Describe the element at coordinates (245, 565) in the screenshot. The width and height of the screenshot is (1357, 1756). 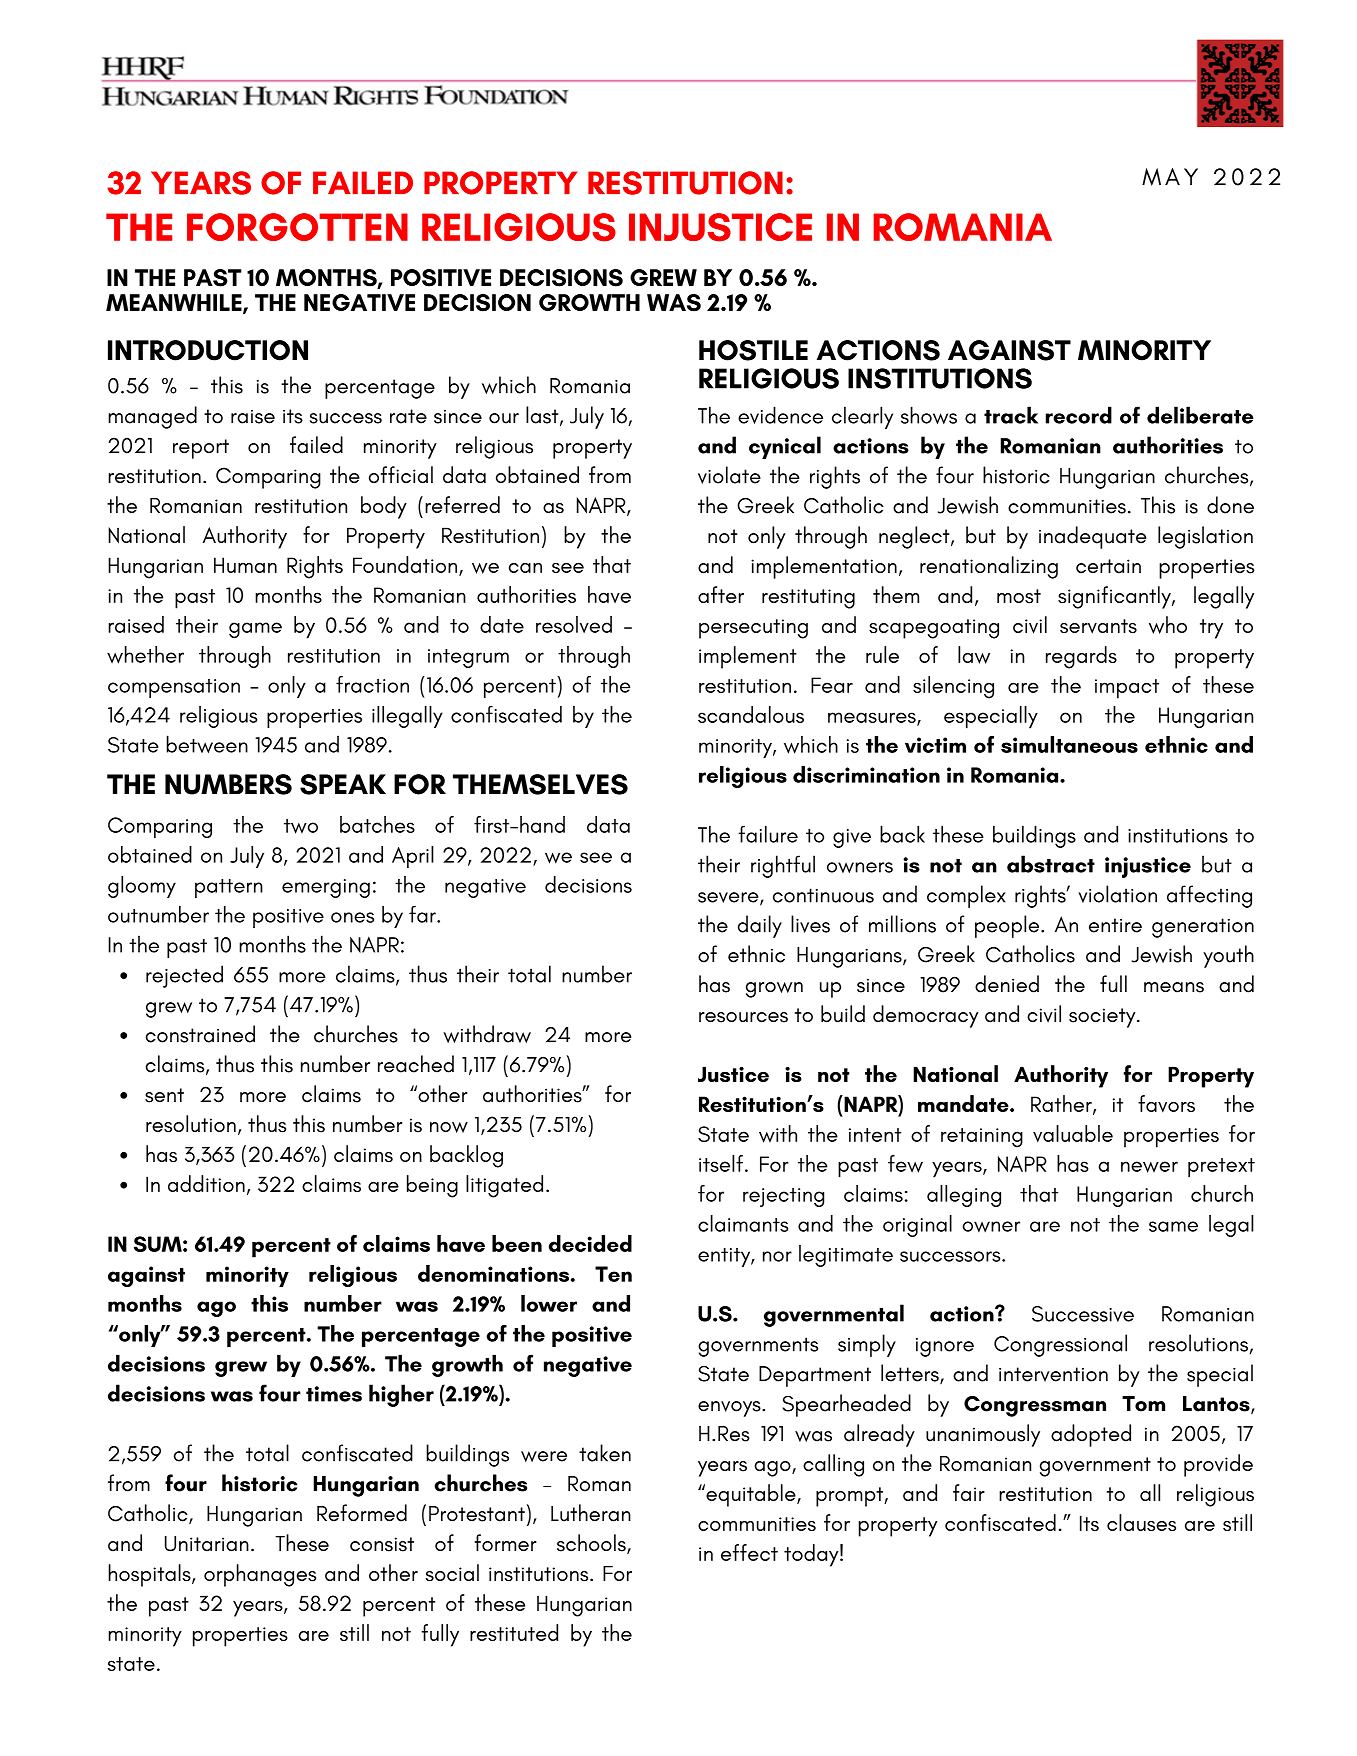
I see `Human` at that location.
